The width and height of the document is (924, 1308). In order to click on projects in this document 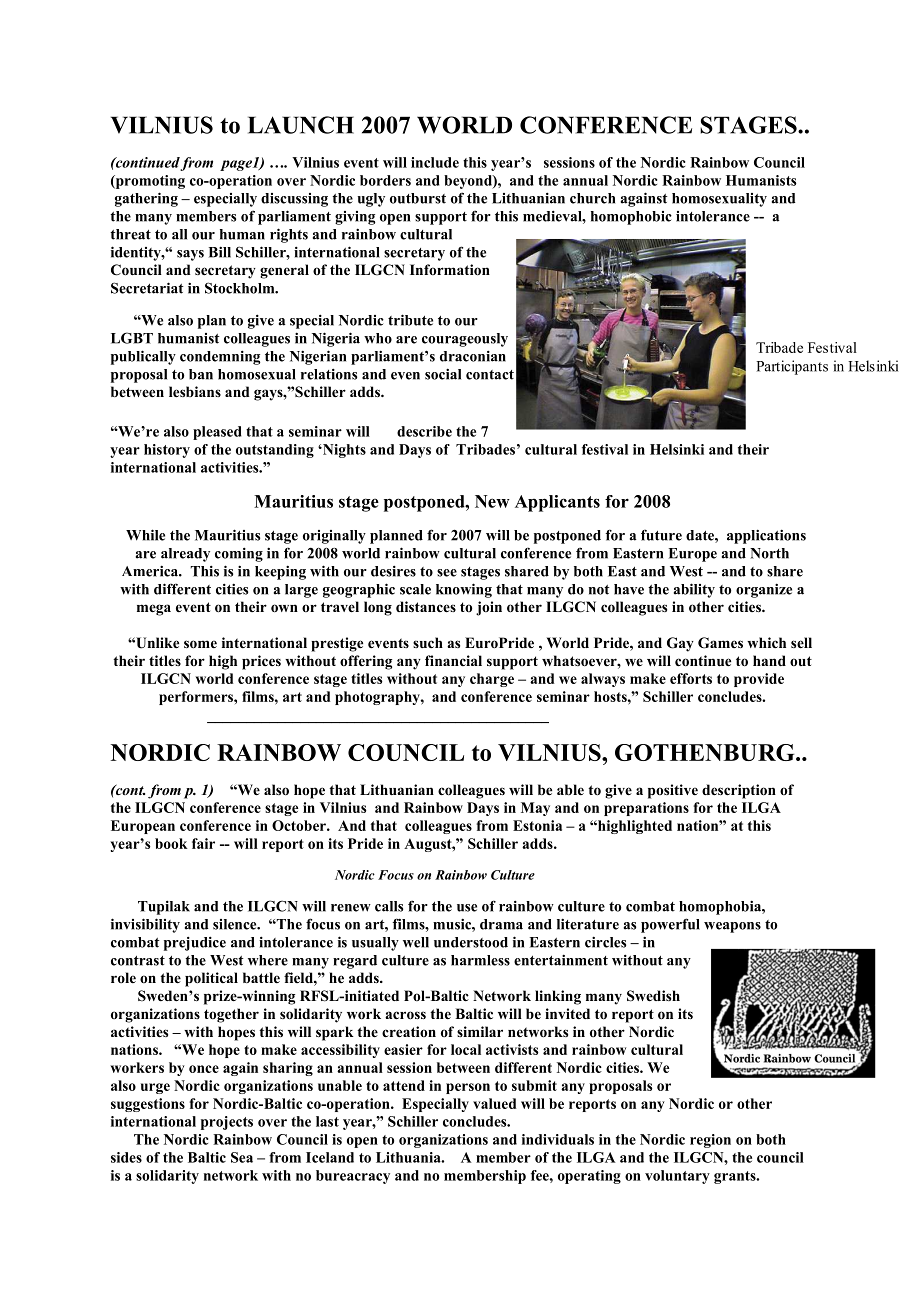, I will do `click(227, 1123)`.
